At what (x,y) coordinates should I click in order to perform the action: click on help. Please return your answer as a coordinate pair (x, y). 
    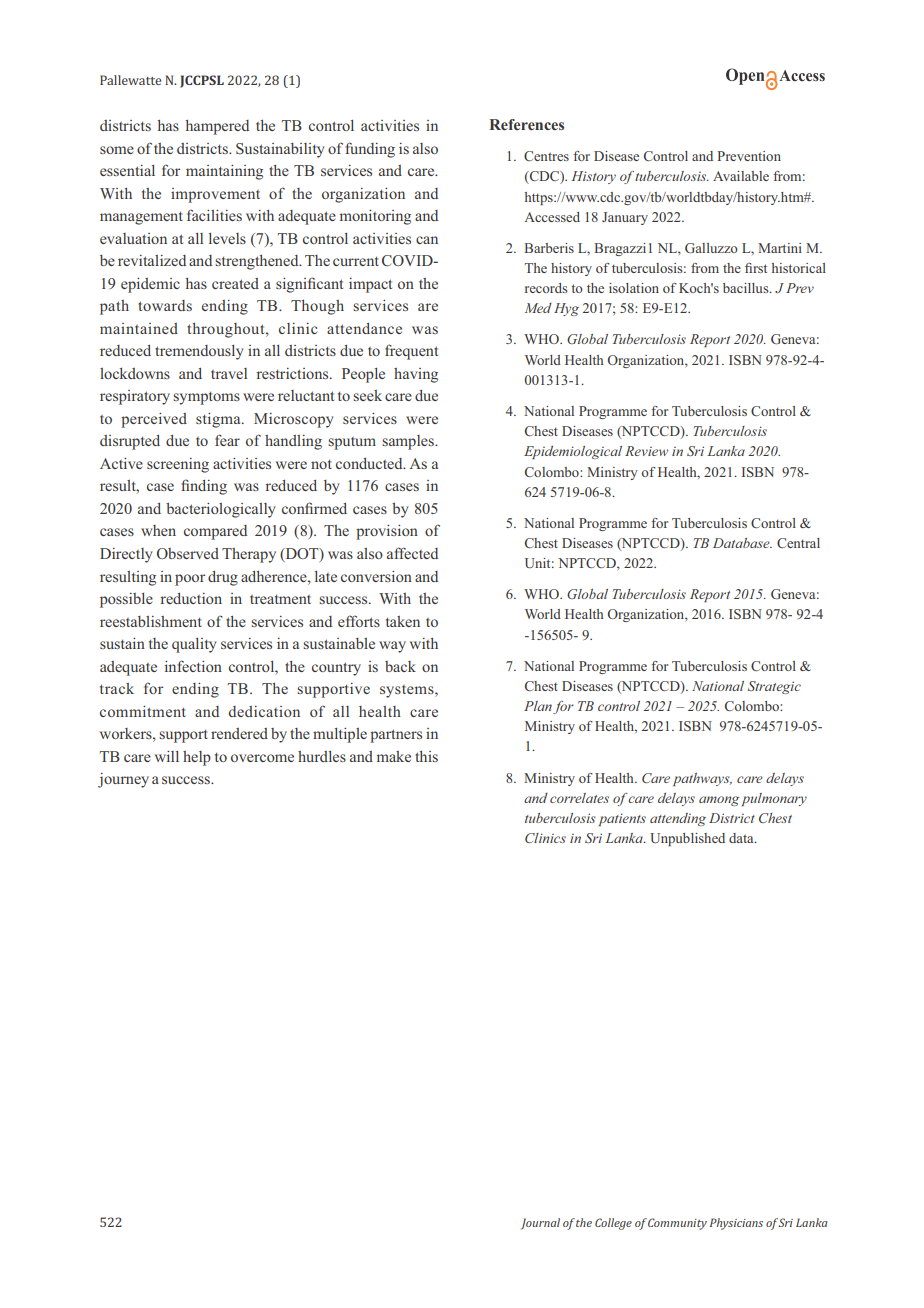
    Looking at the image, I should click on (197, 758).
